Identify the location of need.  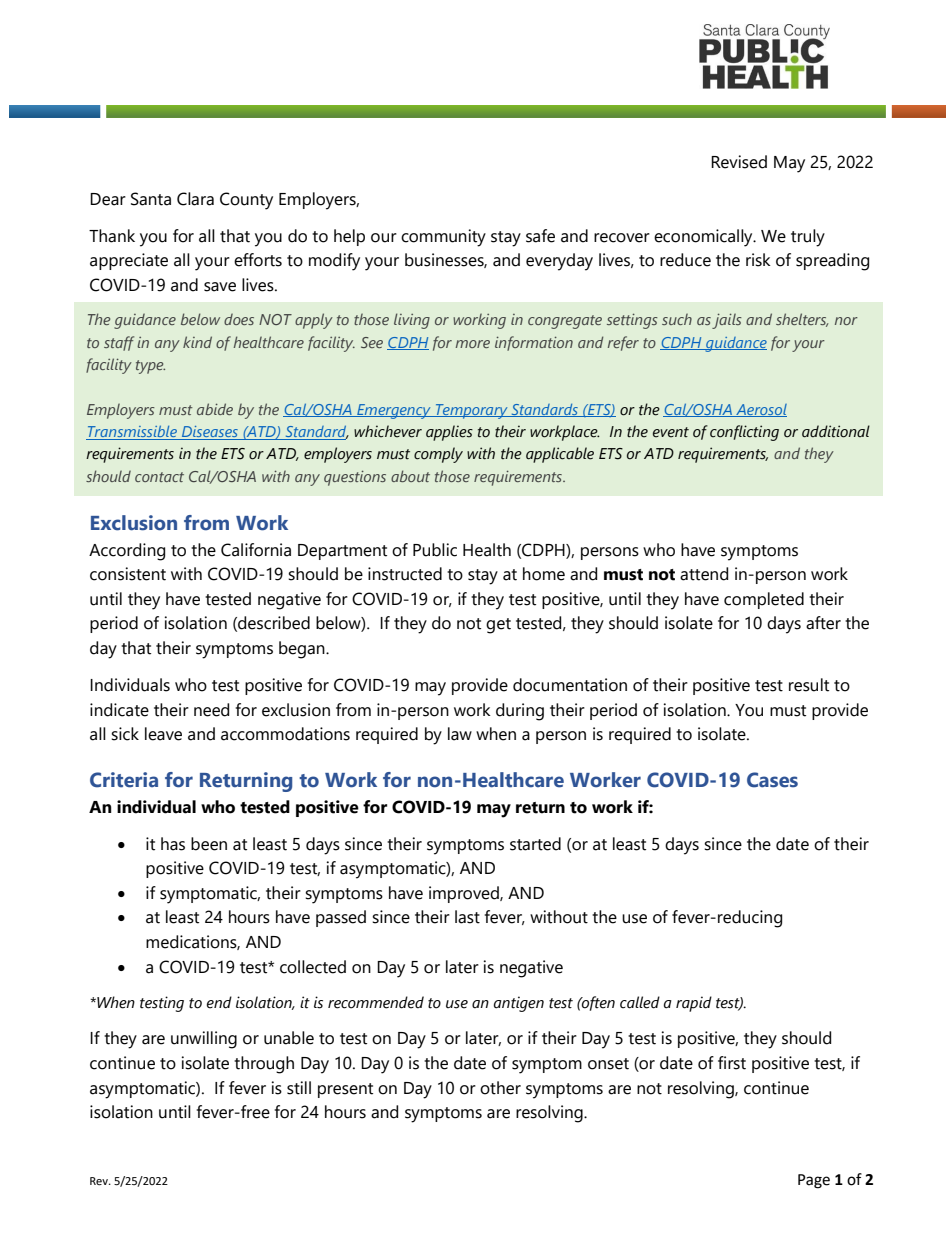
(211, 710).
